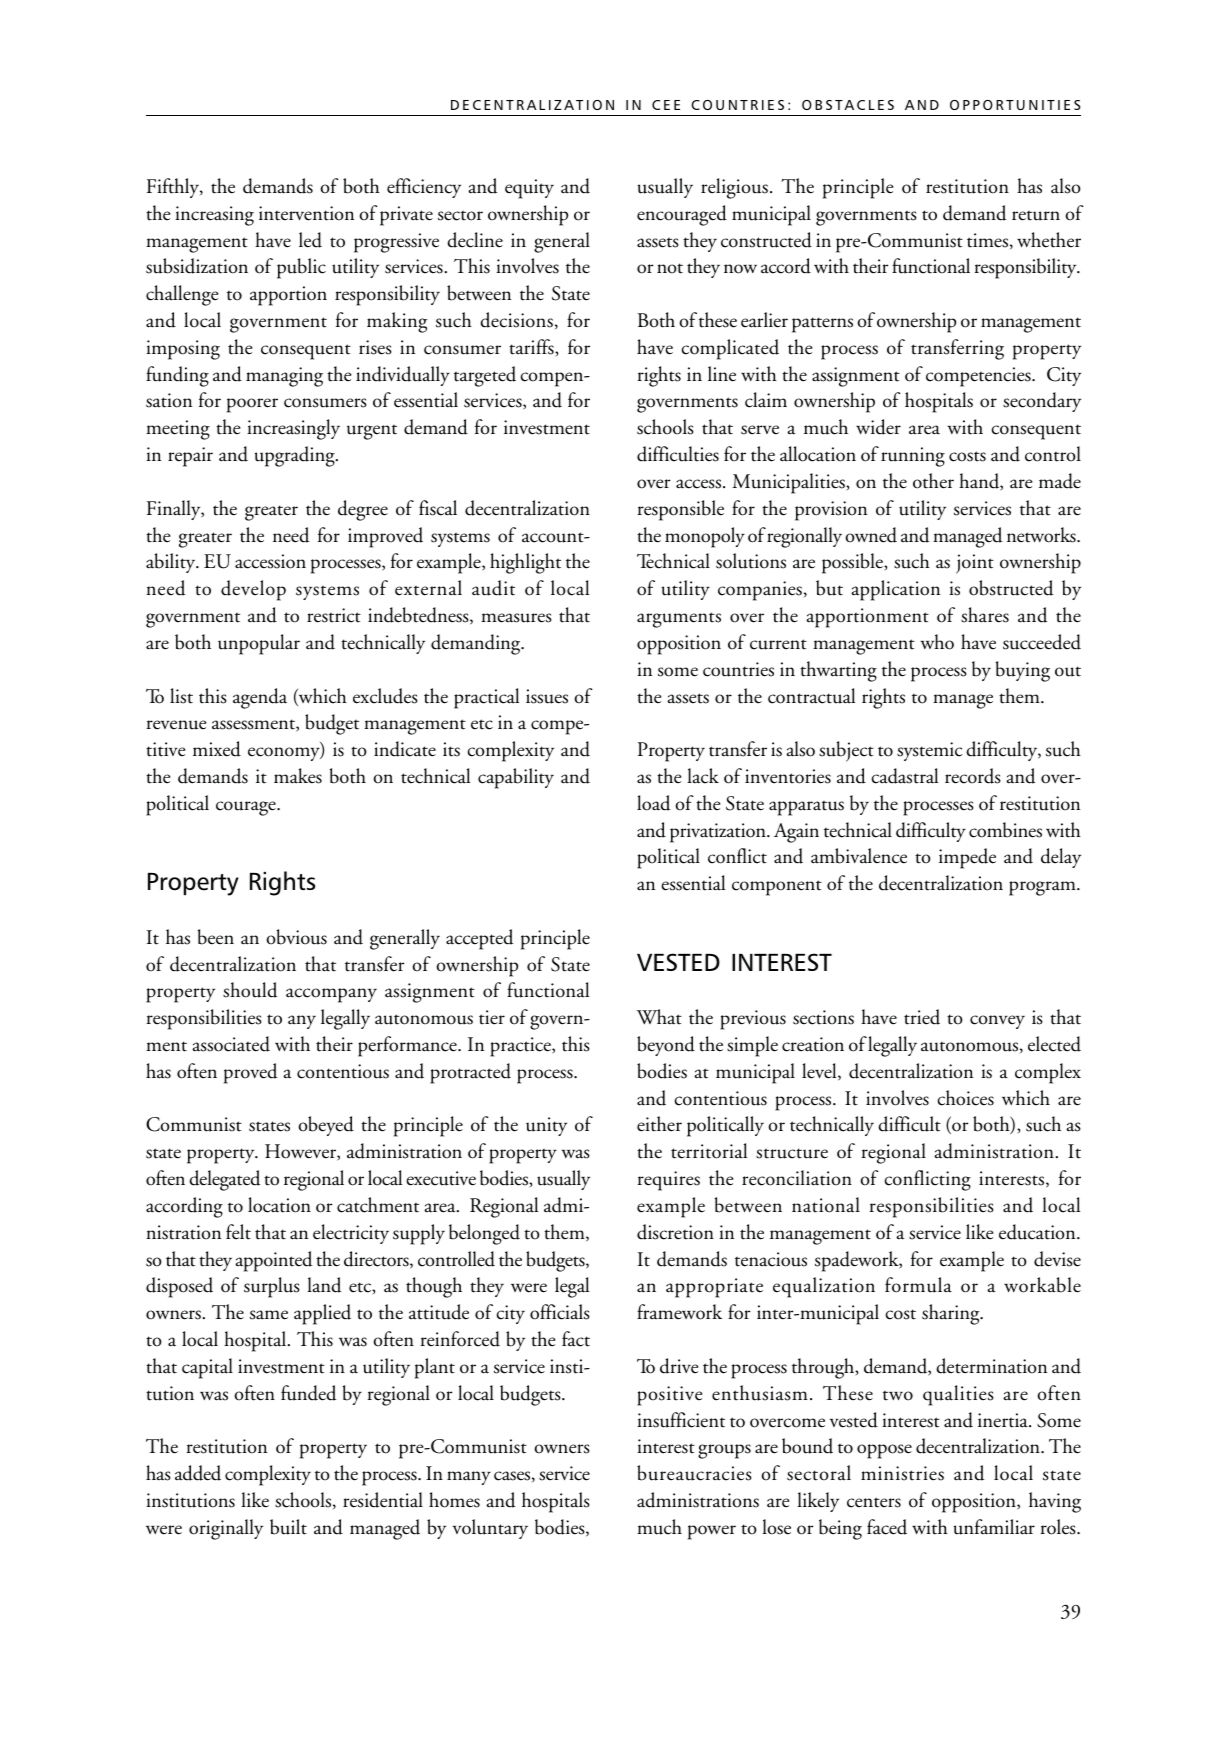  What do you see at coordinates (1015, 105) in the image?
I see `OPPORTUNITIES` at bounding box center [1015, 105].
